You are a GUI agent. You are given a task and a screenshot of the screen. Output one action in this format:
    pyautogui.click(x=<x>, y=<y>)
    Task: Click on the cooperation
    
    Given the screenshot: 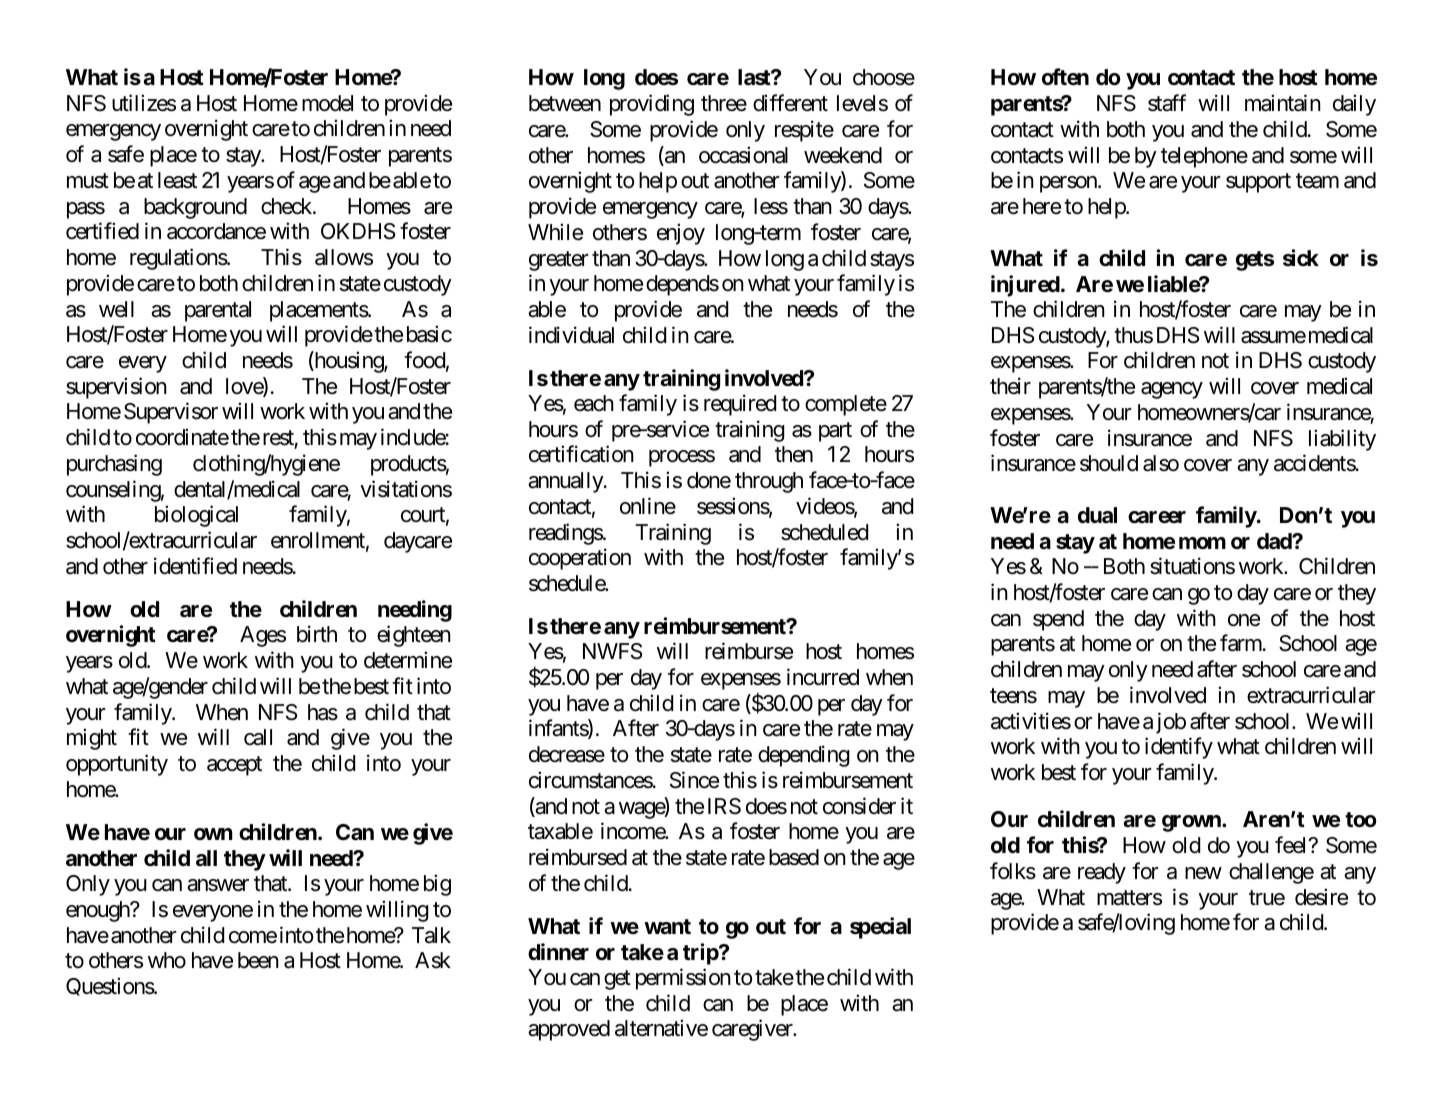 What is the action you would take?
    pyautogui.click(x=580, y=559)
